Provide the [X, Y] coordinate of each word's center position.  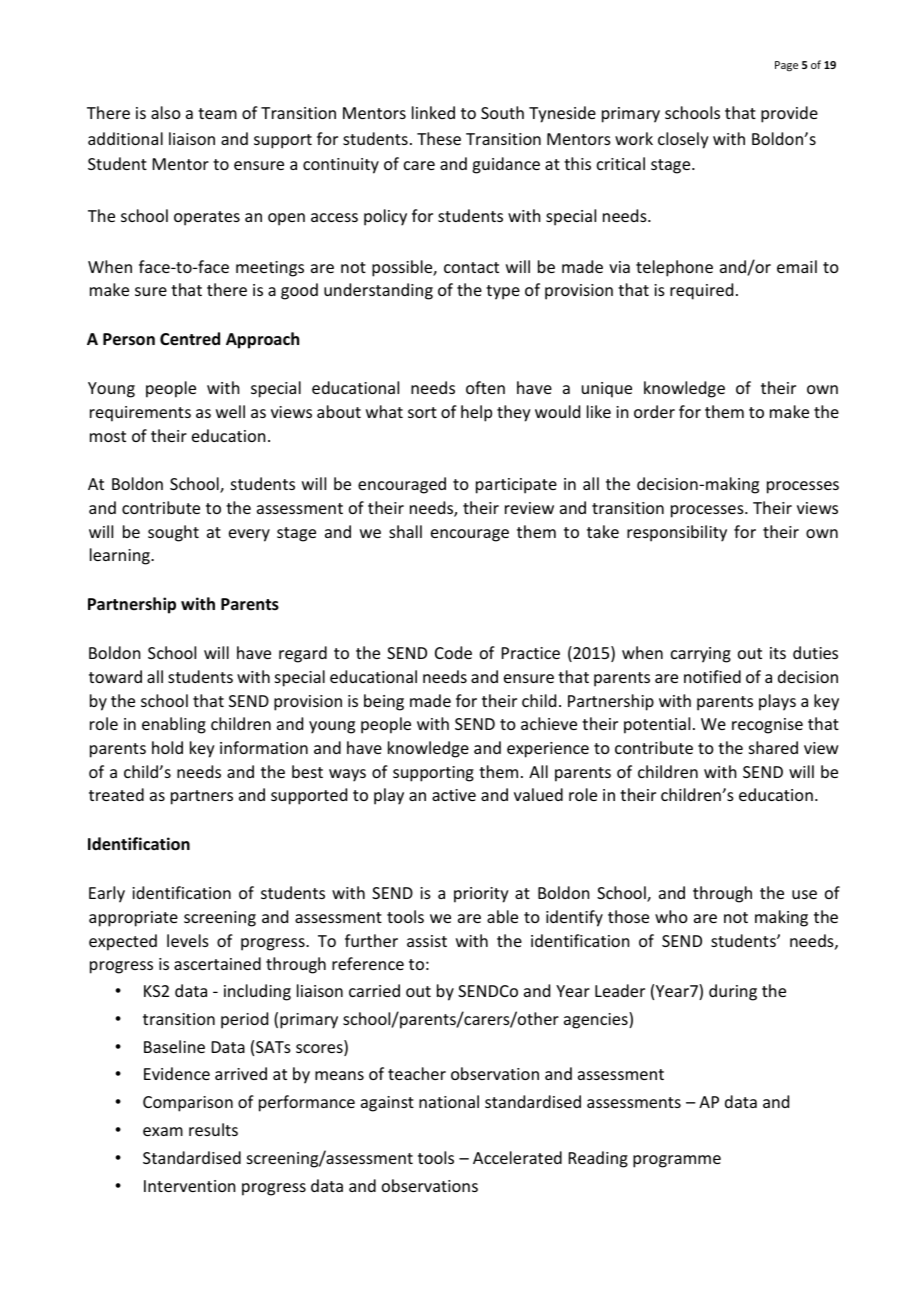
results [213, 1129]
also [166, 112]
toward [115, 676]
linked [433, 112]
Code [453, 652]
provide [789, 114]
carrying [701, 655]
